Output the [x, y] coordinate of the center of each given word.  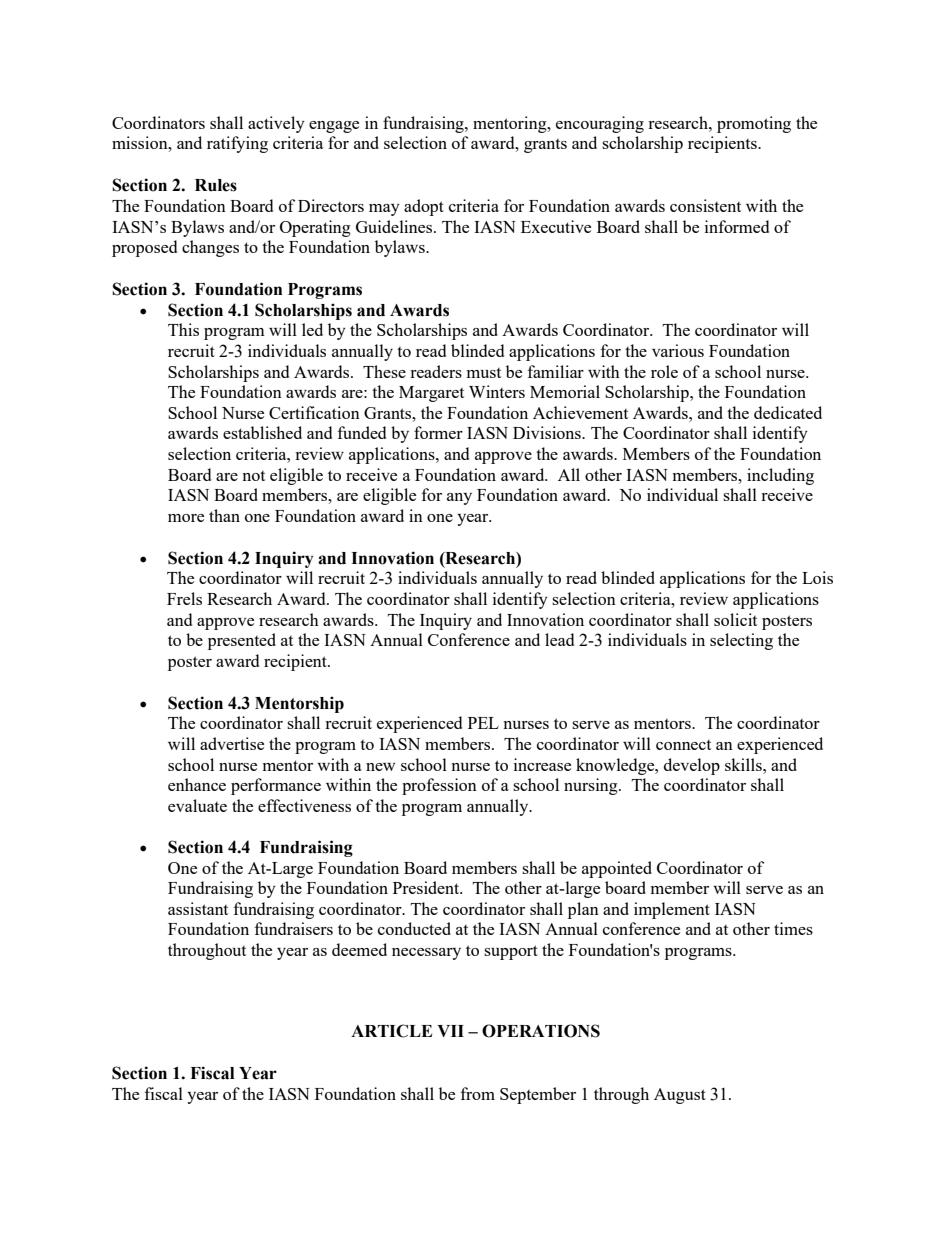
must [484, 373]
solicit [735, 619]
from [478, 1093]
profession [439, 786]
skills [744, 764]
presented [242, 641]
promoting [754, 124]
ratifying [237, 144]
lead [559, 639]
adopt [424, 207]
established [262, 432]
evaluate [197, 805]
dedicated [788, 412]
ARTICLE [391, 1031]
